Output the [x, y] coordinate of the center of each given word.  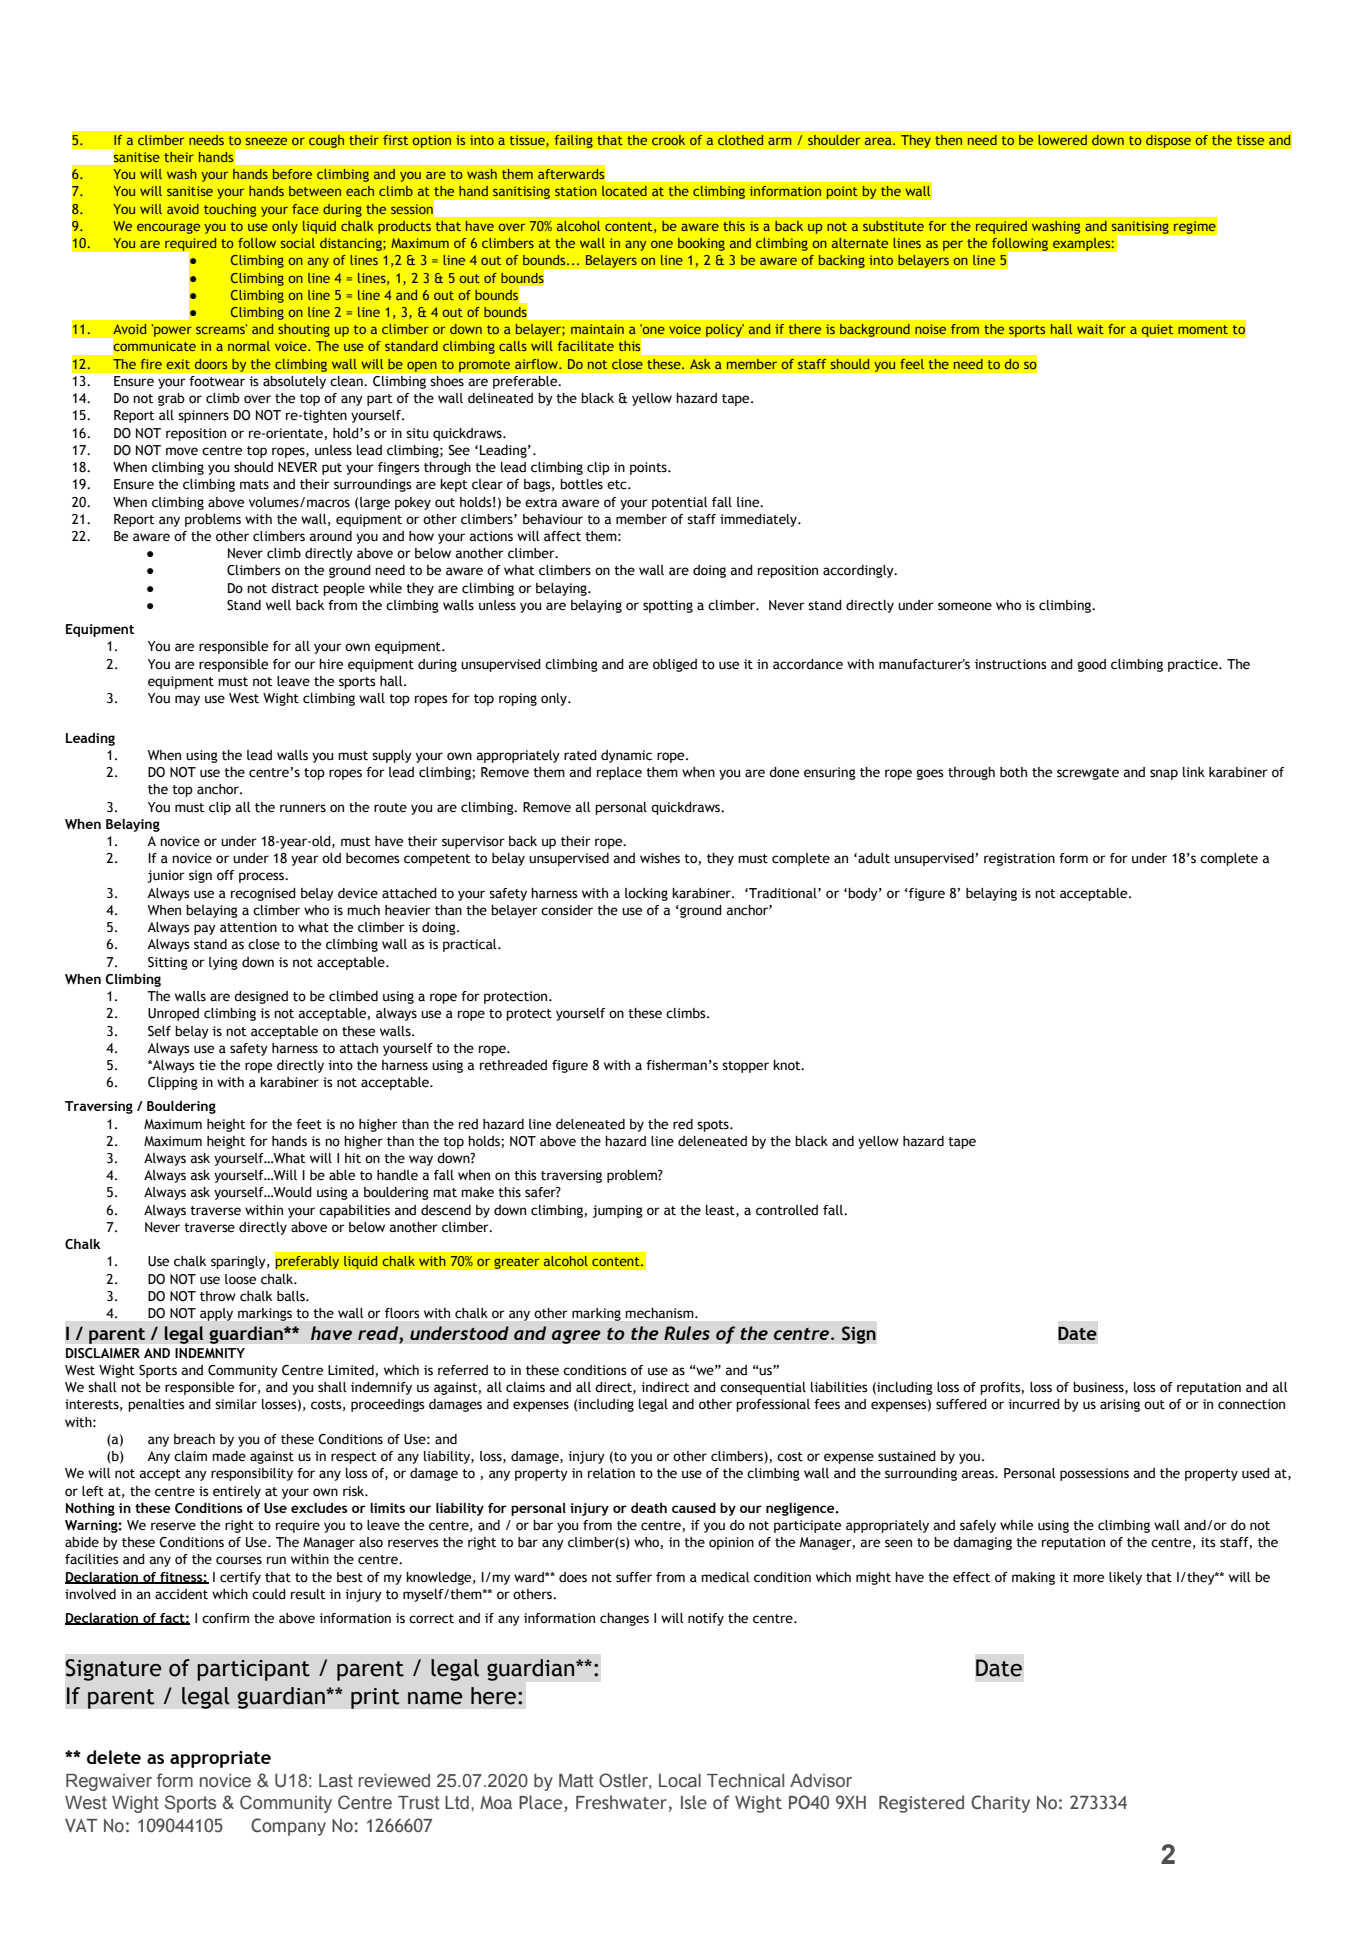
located [624, 191]
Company [288, 1827]
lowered [1062, 140]
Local [680, 1781]
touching [230, 210]
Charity [1000, 1804]
